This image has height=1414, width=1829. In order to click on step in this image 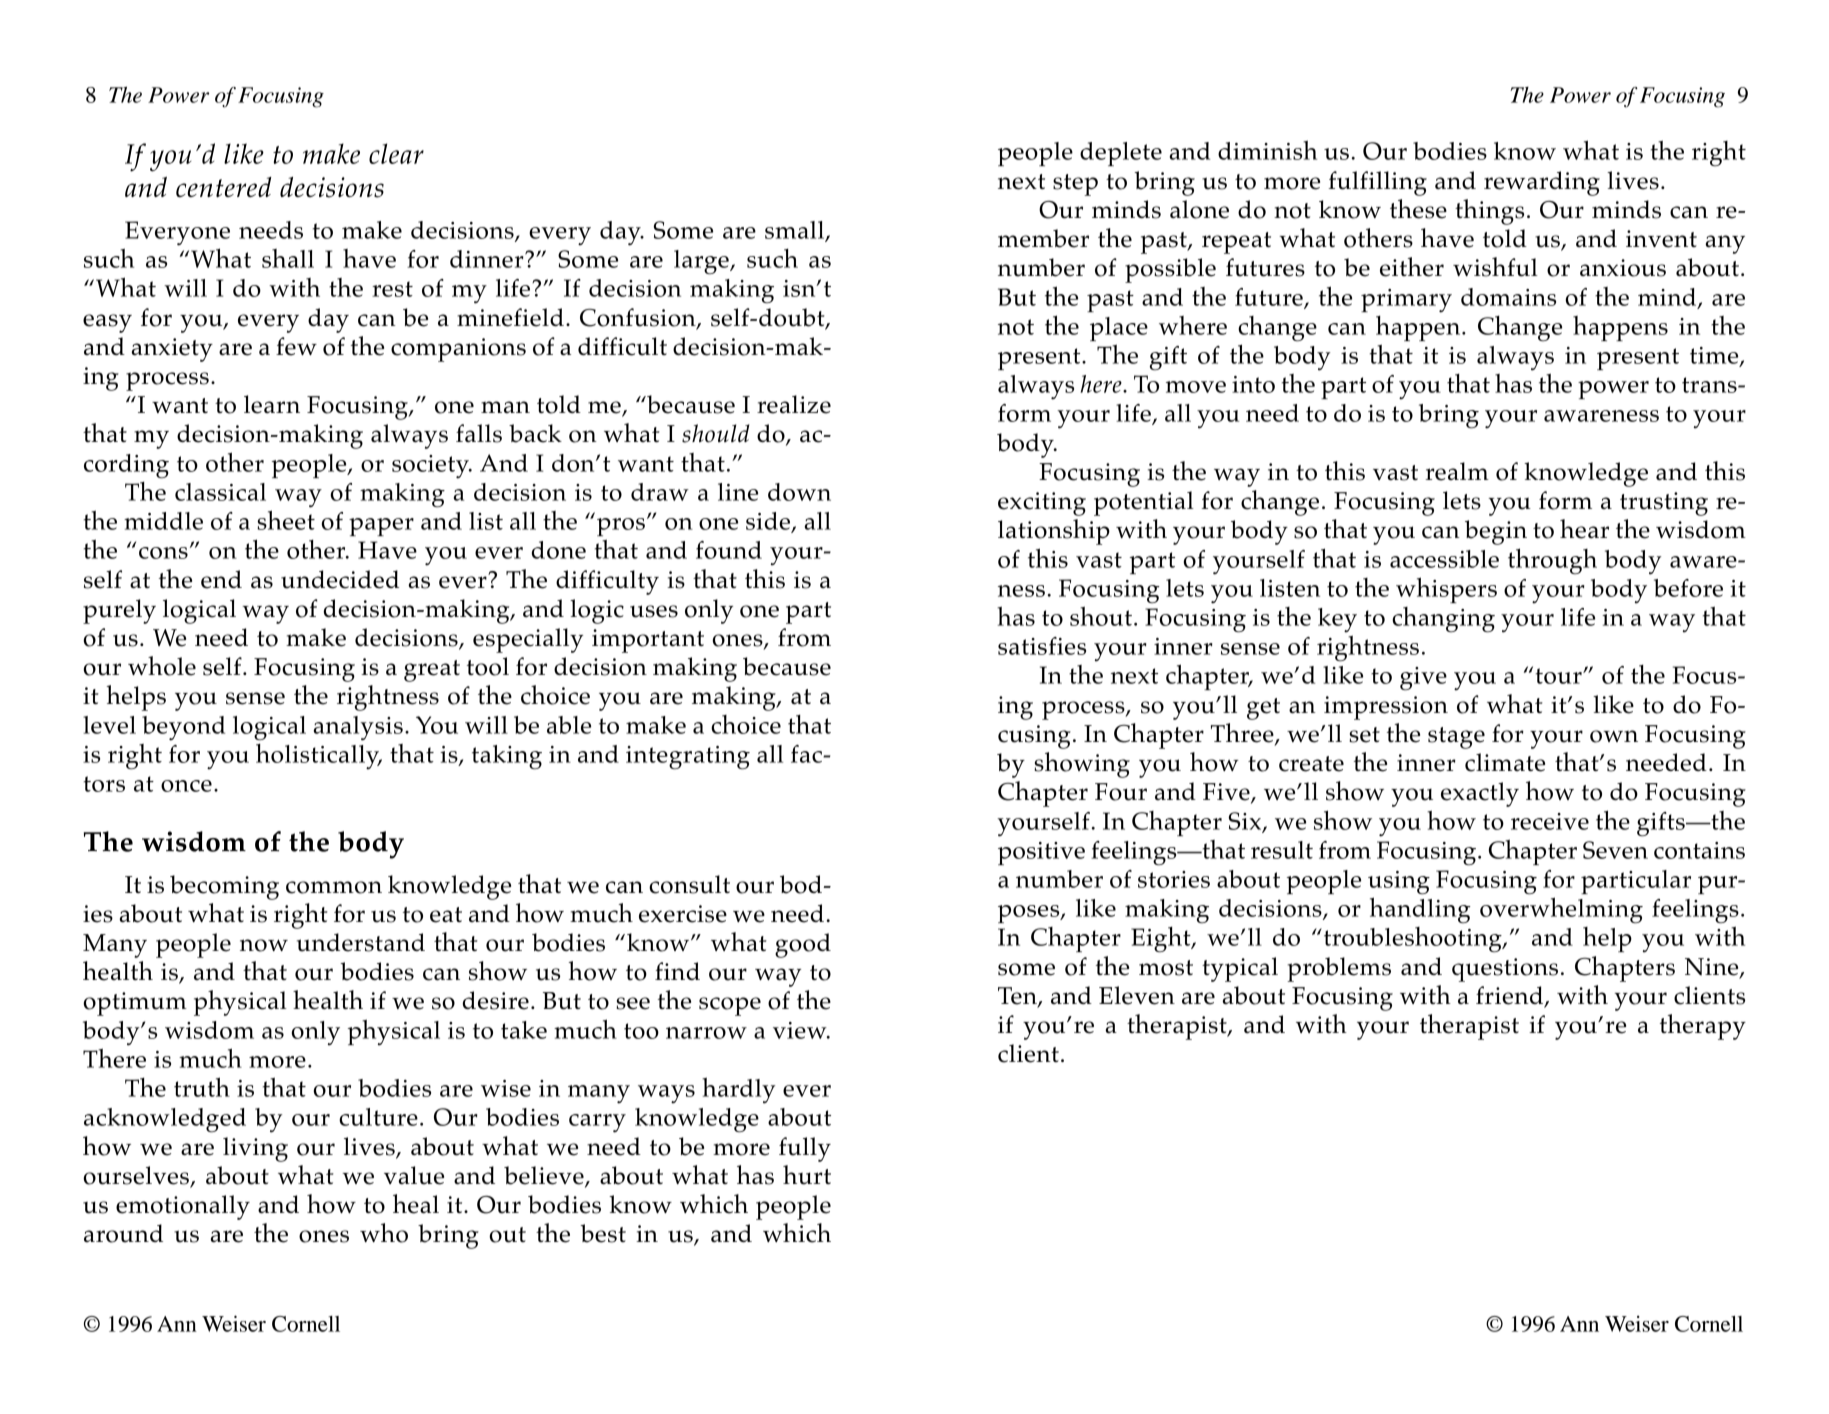, I will do `click(1075, 185)`.
